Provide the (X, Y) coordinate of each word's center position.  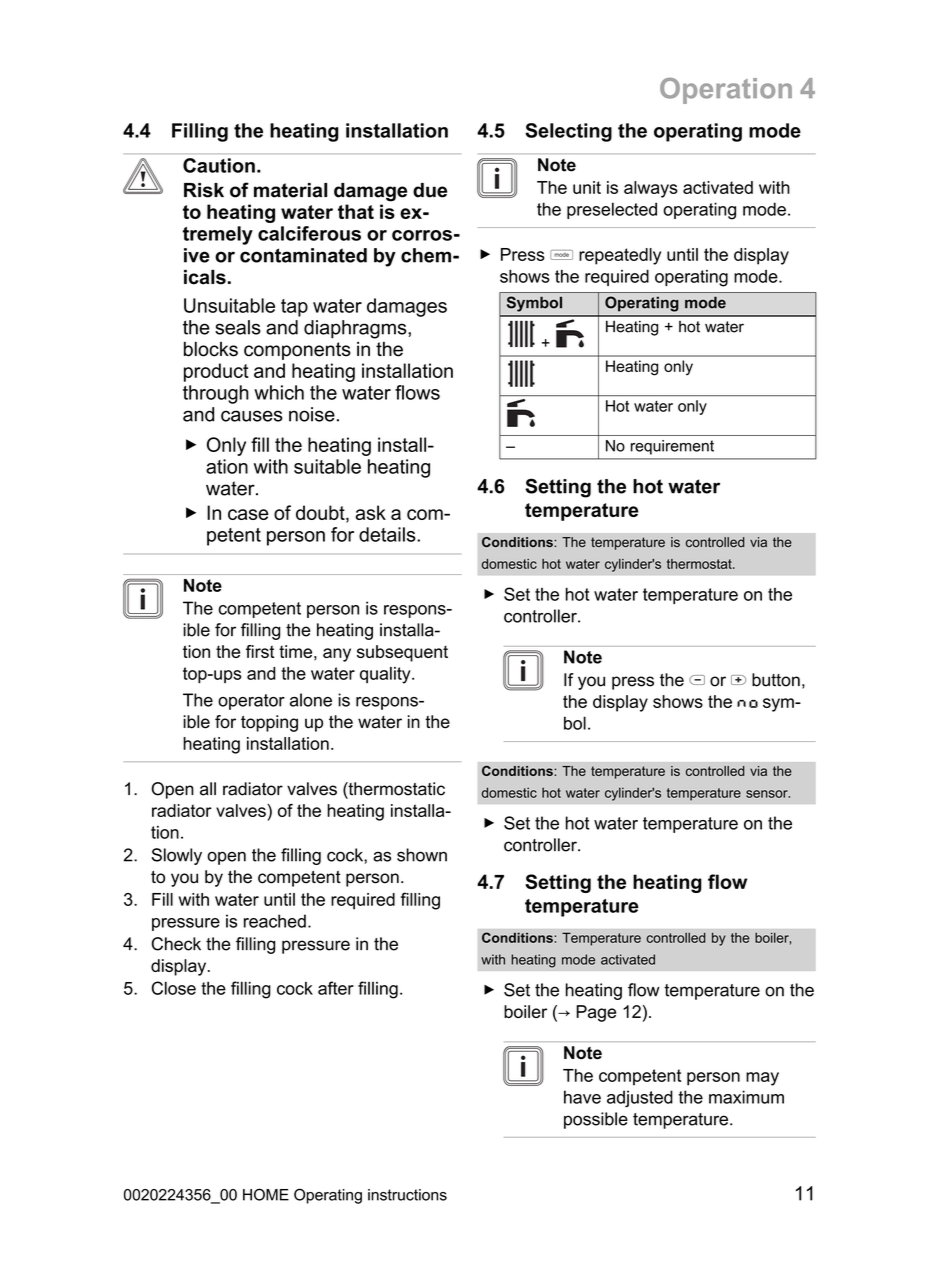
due (430, 190)
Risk (204, 190)
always (651, 189)
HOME (266, 1194)
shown (422, 855)
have (582, 1097)
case (248, 514)
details (388, 534)
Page (596, 1013)
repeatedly (620, 256)
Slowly (177, 856)
